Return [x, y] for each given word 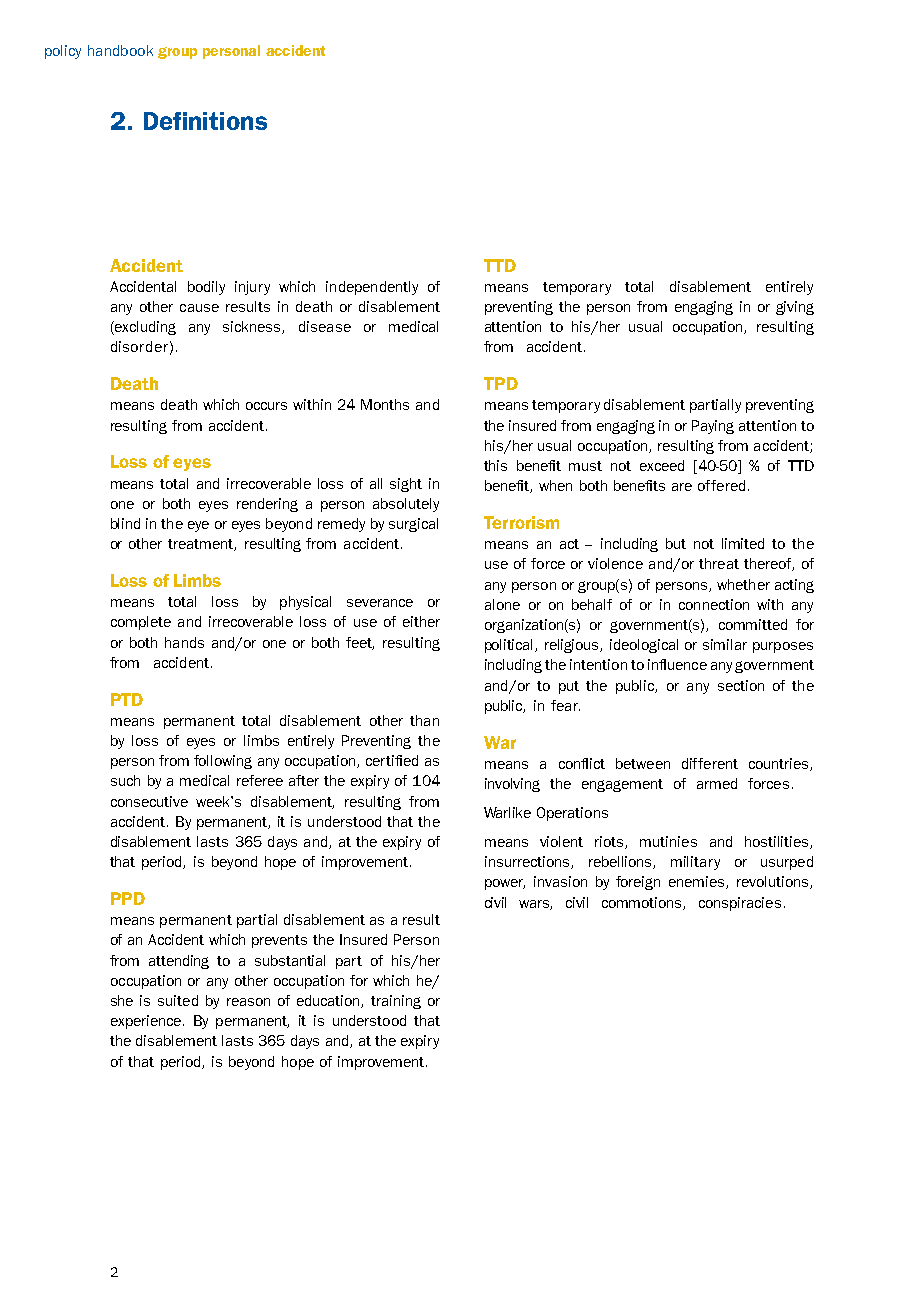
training [396, 1002]
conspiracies [740, 904]
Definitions [205, 121]
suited [178, 1000]
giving [795, 308]
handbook [120, 50]
